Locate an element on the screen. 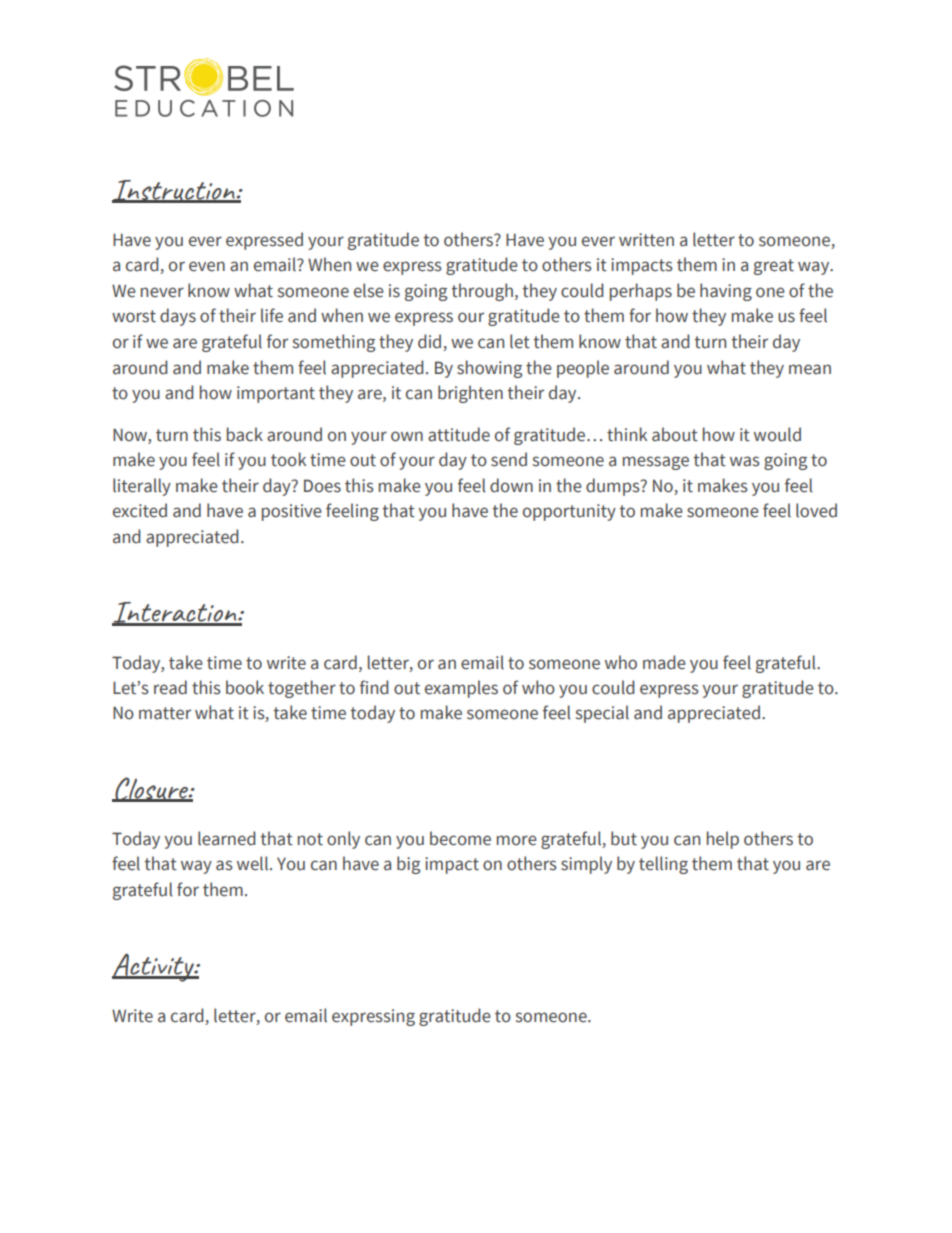  positive is located at coordinates (292, 512).
